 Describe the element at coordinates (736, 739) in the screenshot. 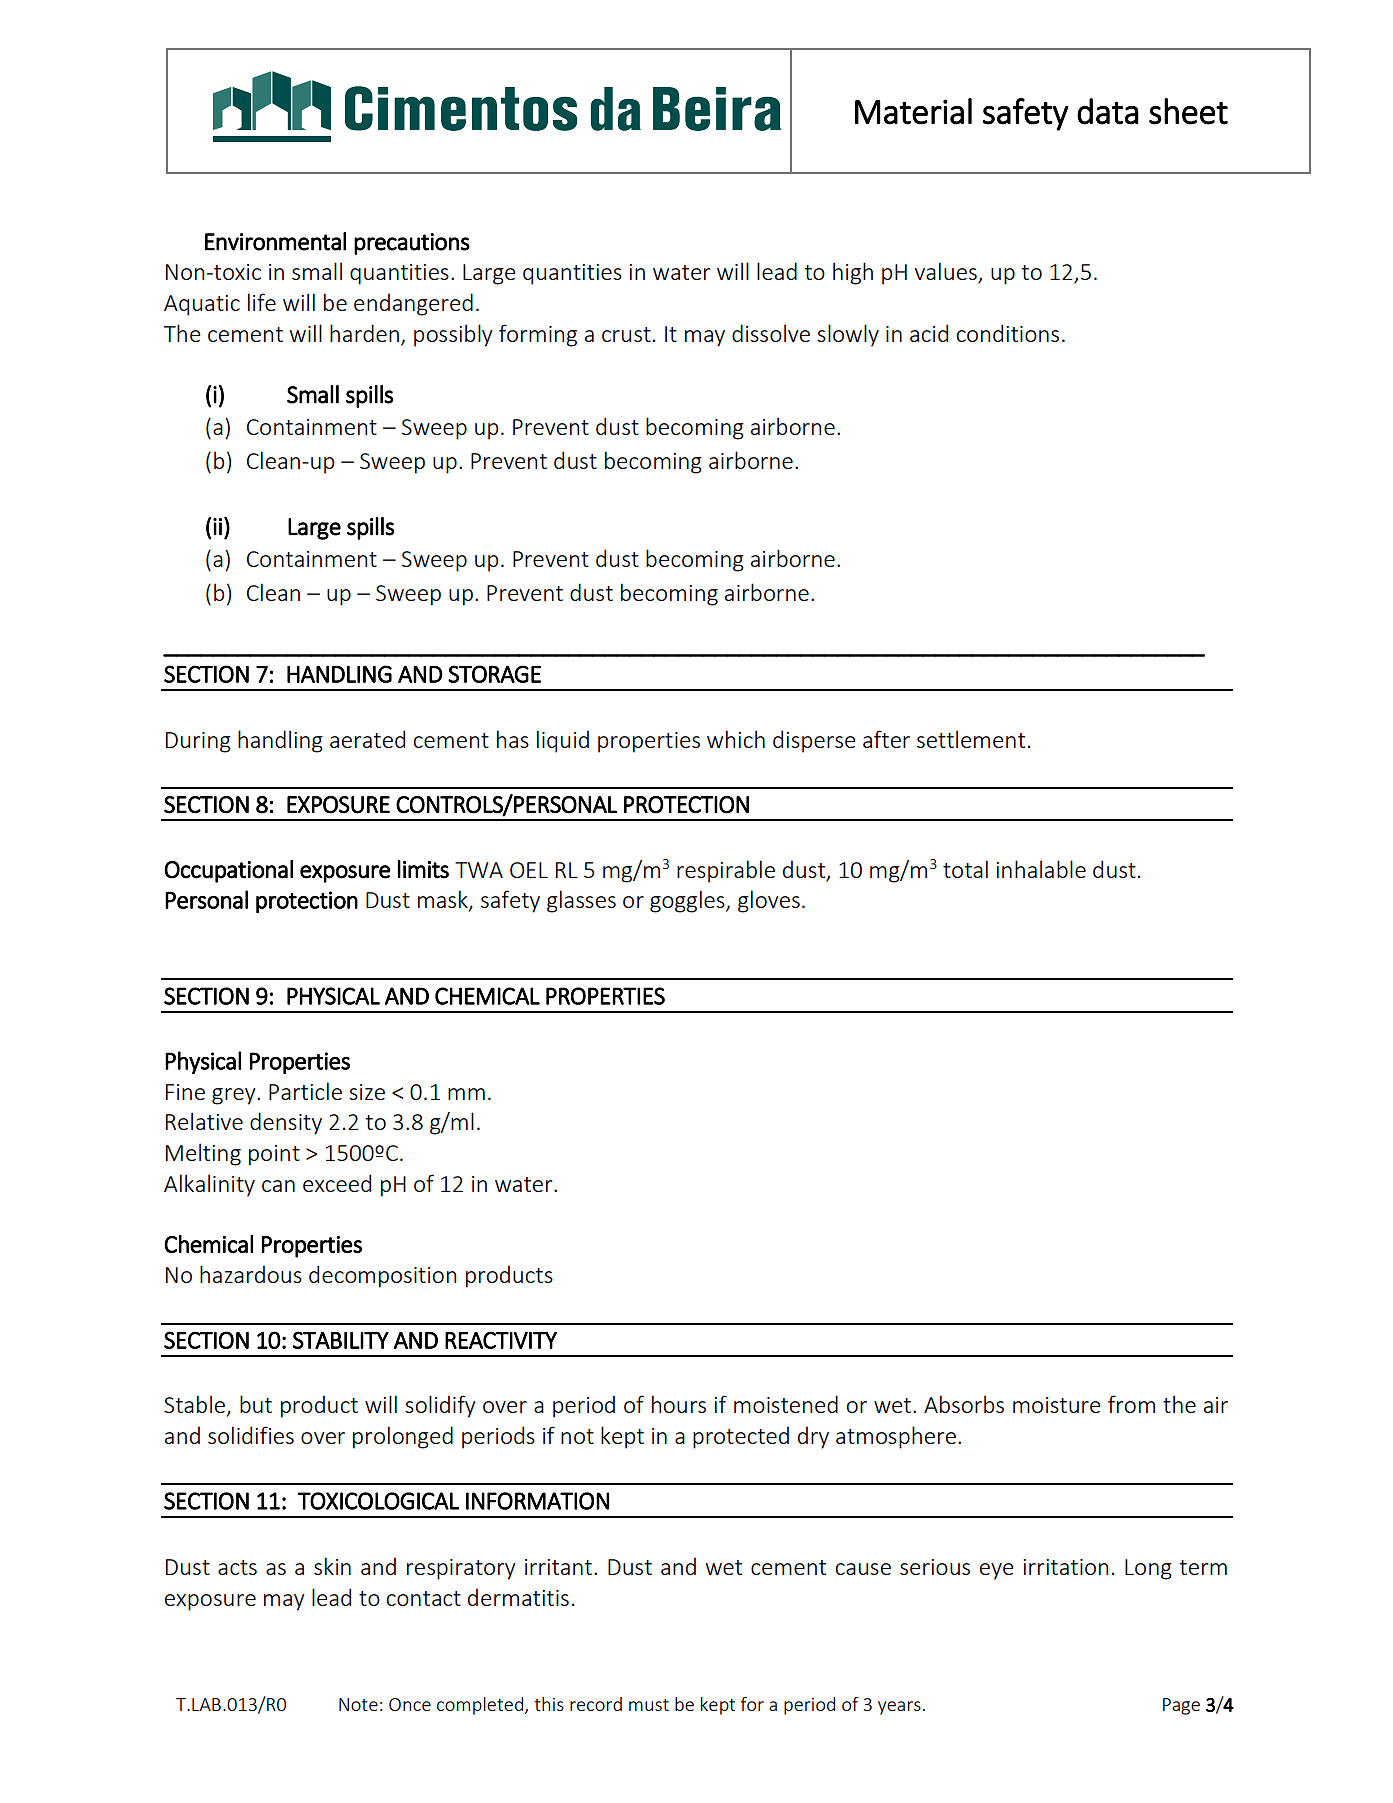

I see `which` at that location.
